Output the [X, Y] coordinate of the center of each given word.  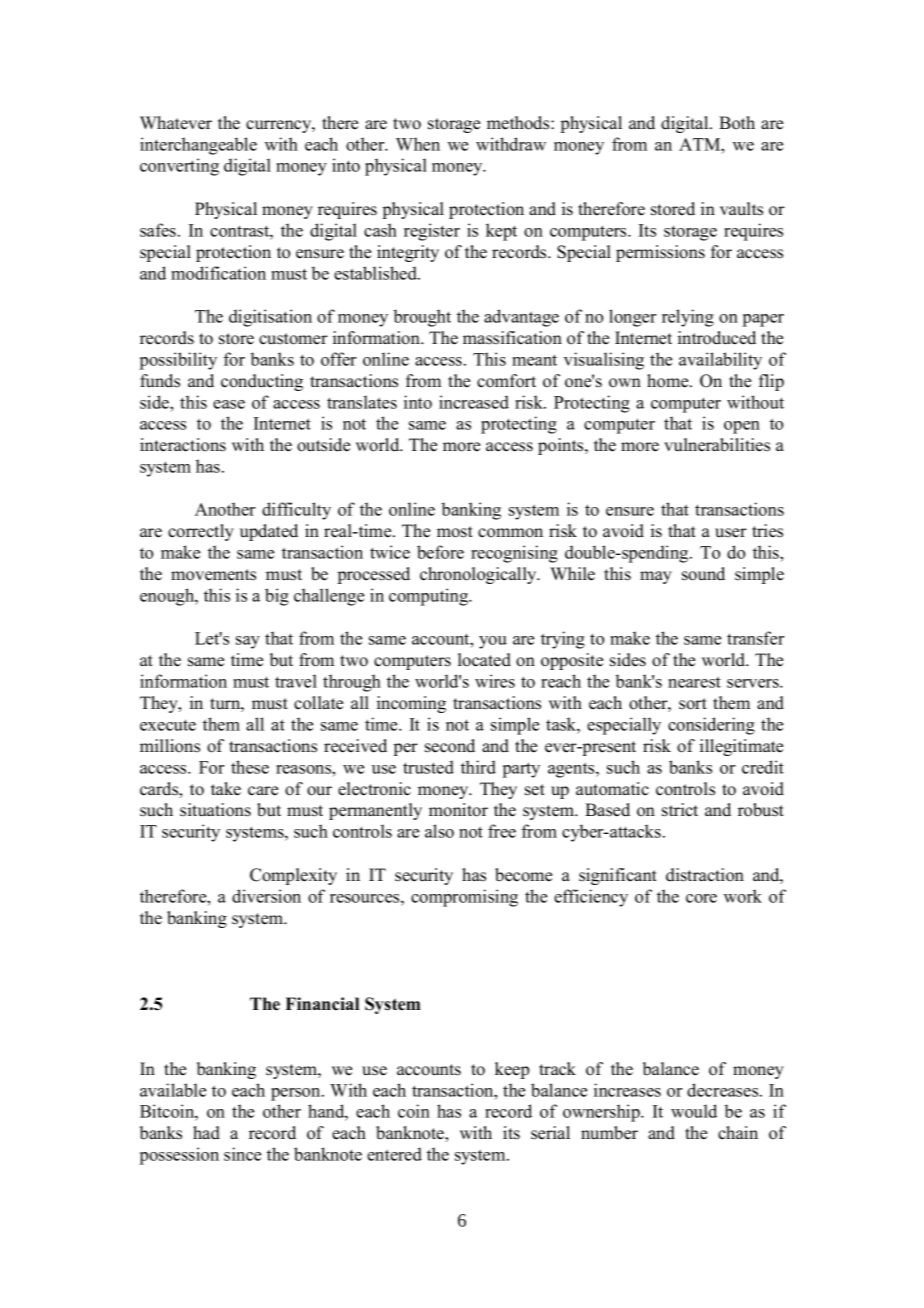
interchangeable [198, 146]
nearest [694, 682]
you [493, 642]
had [206, 1133]
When [418, 144]
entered [394, 1154]
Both [737, 123]
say [248, 642]
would [694, 1111]
